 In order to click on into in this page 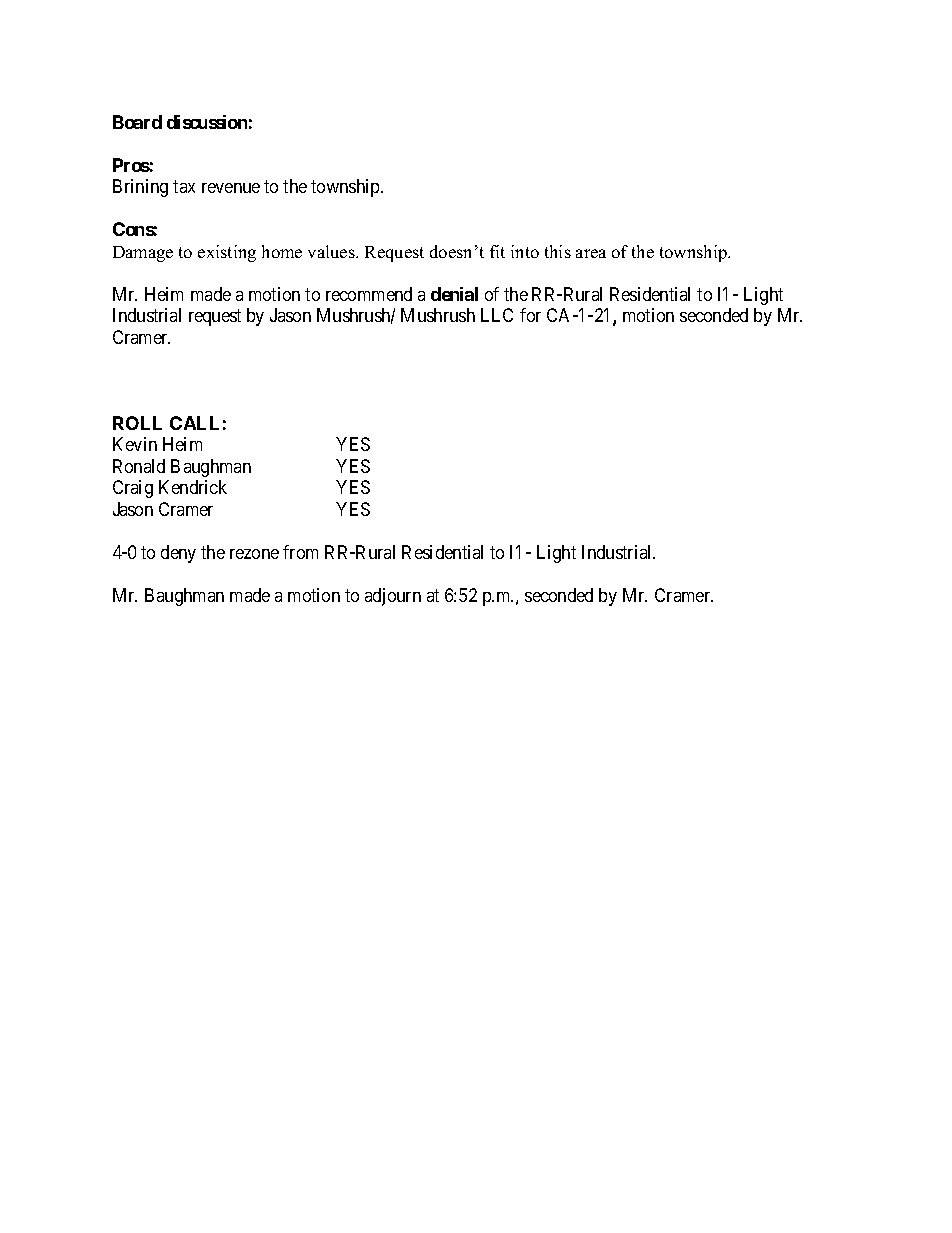, I will do `click(525, 251)`.
